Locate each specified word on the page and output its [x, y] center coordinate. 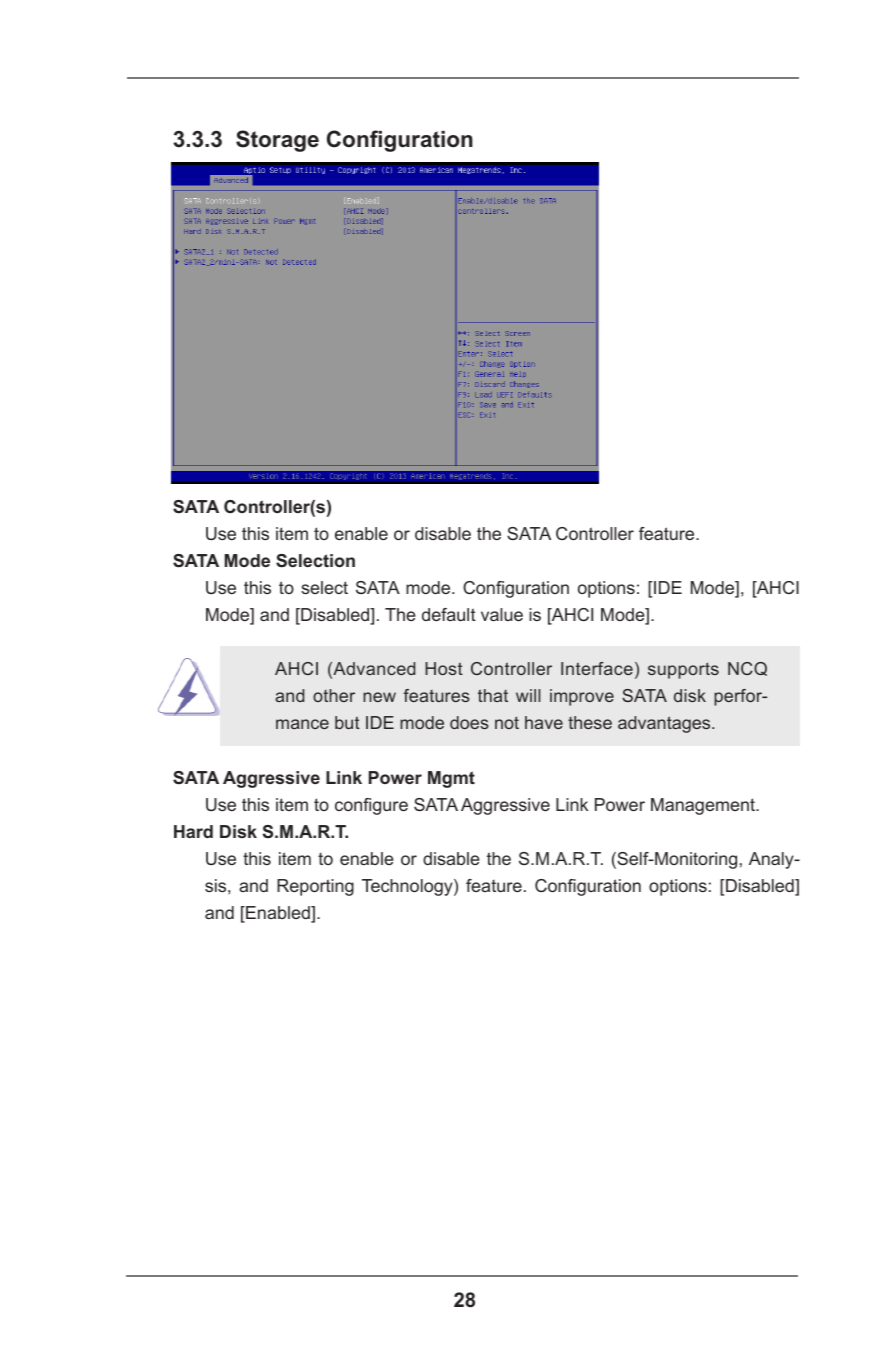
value [502, 614]
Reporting [315, 887]
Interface [597, 668]
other [334, 695]
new [379, 697]
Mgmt [451, 779]
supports [683, 670]
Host [444, 668]
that [493, 695]
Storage [277, 141]
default [449, 614]
